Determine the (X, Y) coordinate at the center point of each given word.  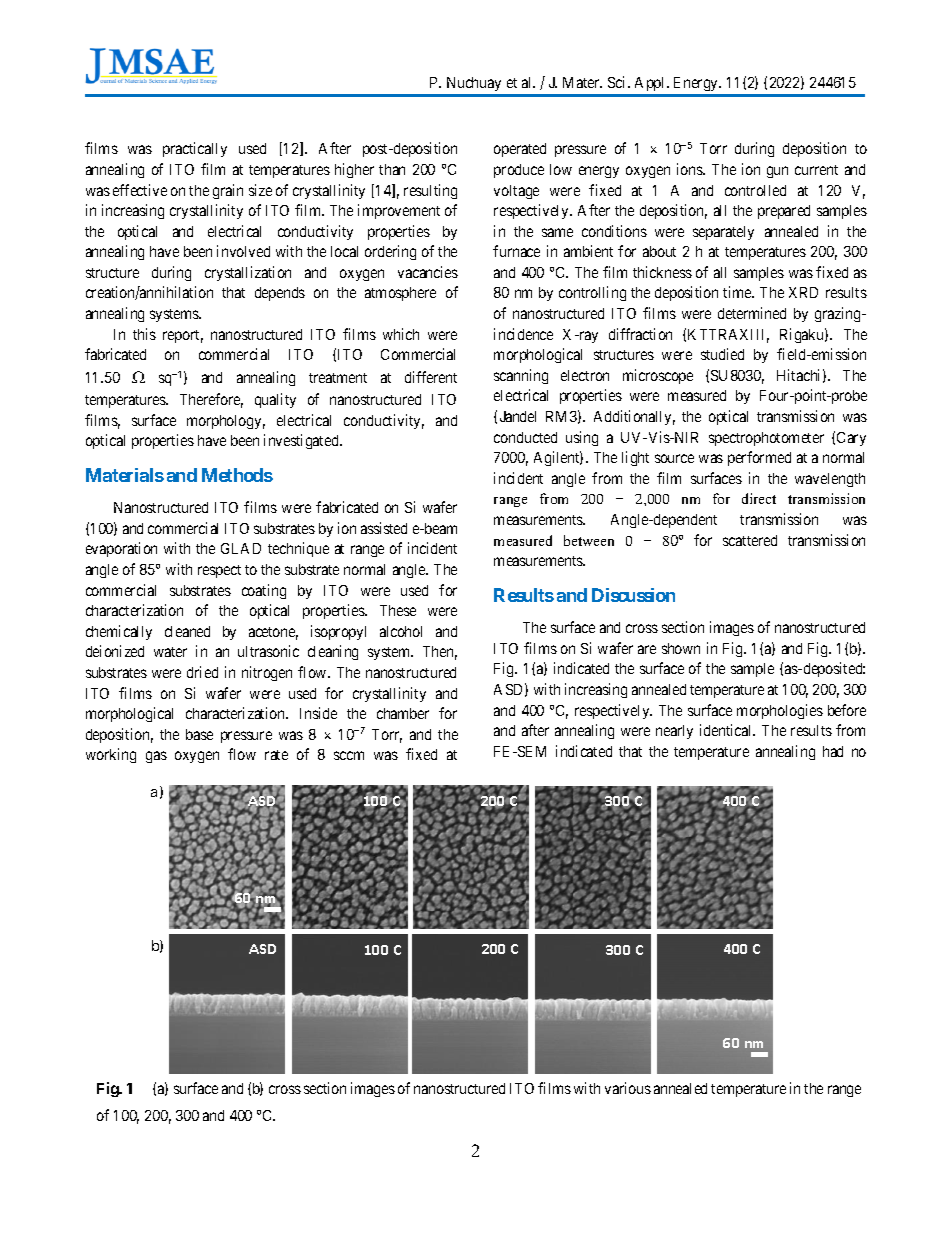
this (144, 334)
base (199, 734)
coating (264, 591)
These (398, 610)
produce (519, 171)
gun (777, 172)
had (833, 751)
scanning (521, 376)
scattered (750, 540)
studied (722, 354)
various (628, 1088)
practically (195, 149)
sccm (349, 755)
